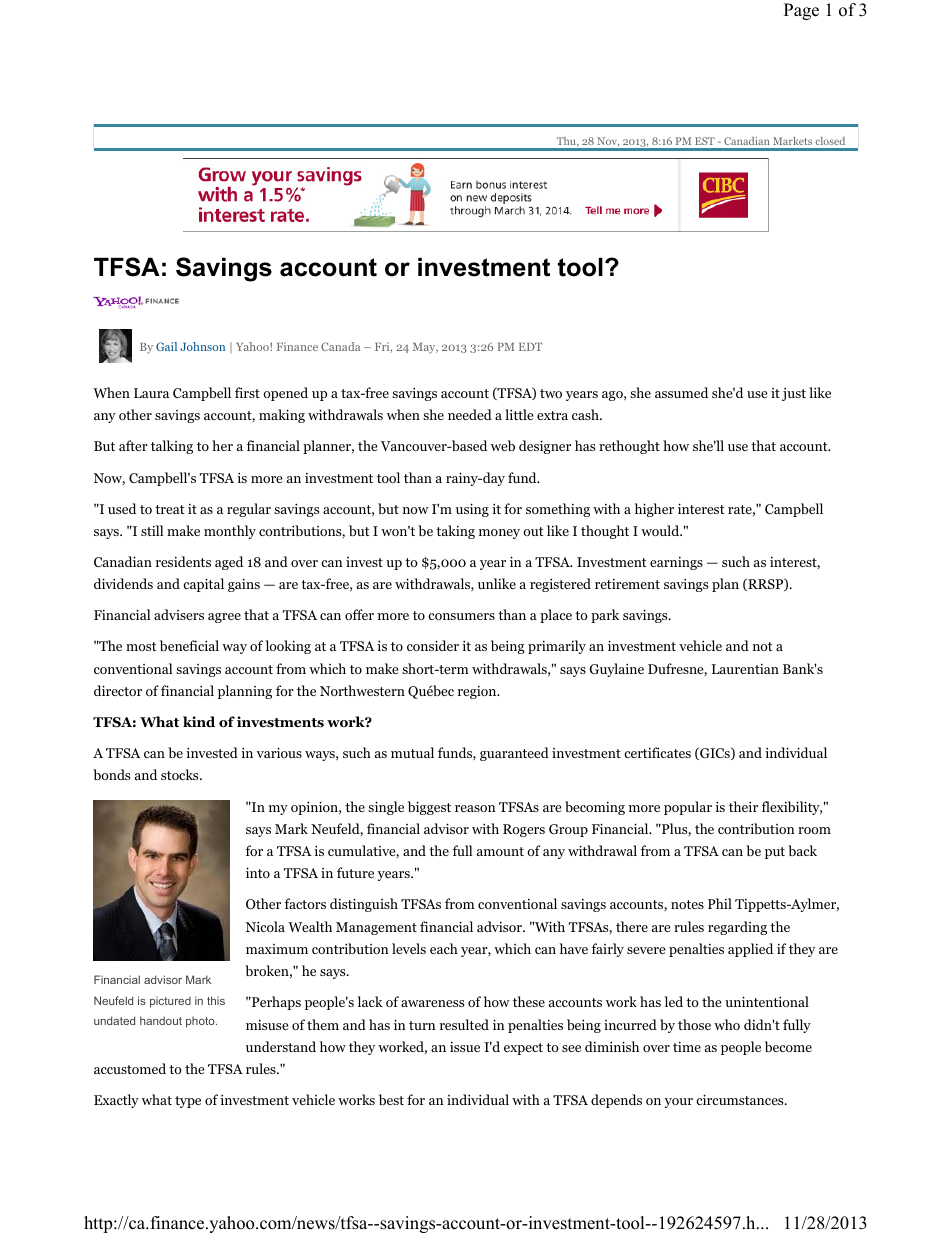 The width and height of the screenshot is (952, 1233). Describe the element at coordinates (475, 808) in the screenshot. I see `reason` at that location.
